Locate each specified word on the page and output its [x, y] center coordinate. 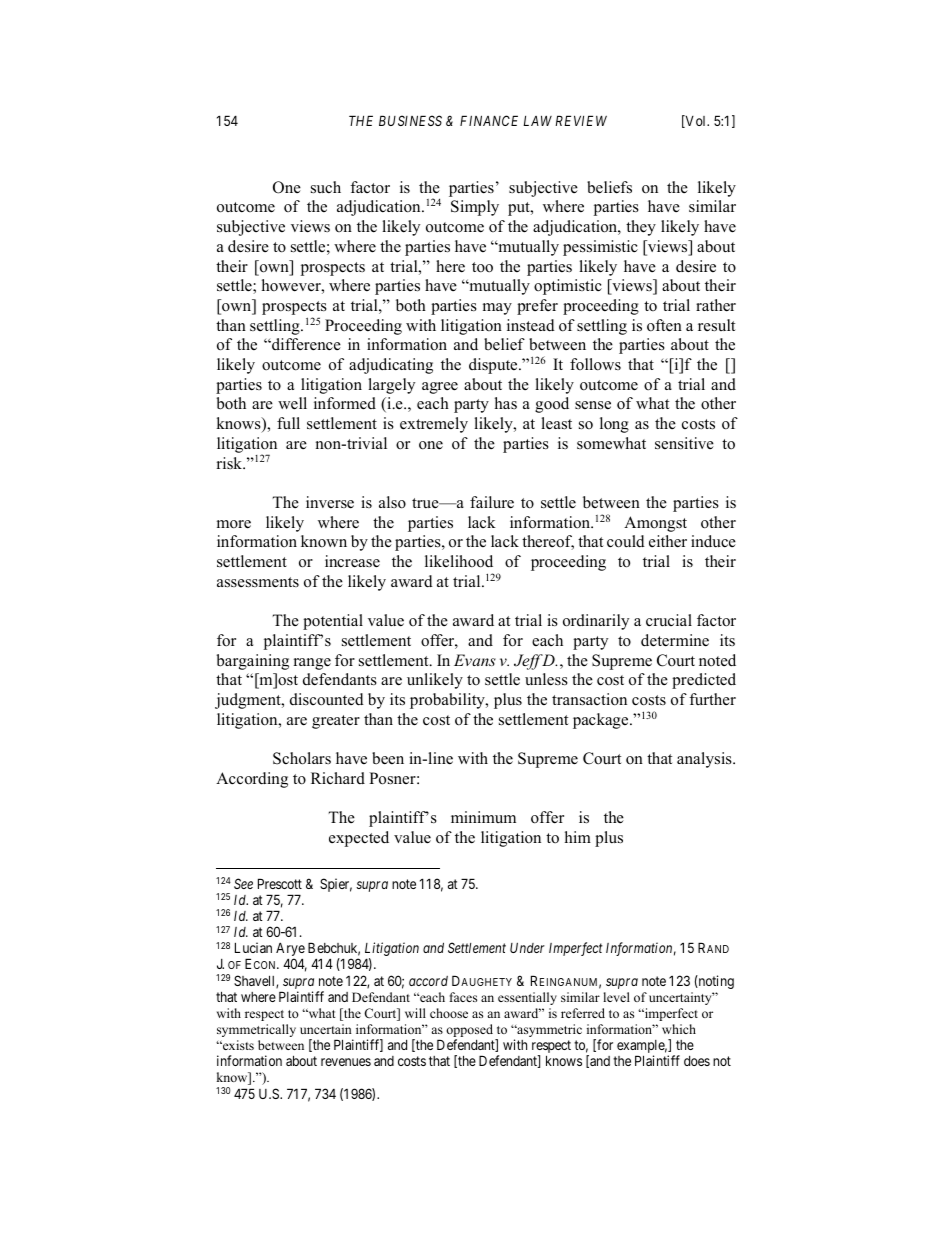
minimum [483, 817]
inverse [330, 502]
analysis [705, 760]
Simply [475, 208]
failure [492, 502]
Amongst [655, 524]
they [641, 228]
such [326, 187]
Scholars [302, 758]
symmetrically [256, 1030]
